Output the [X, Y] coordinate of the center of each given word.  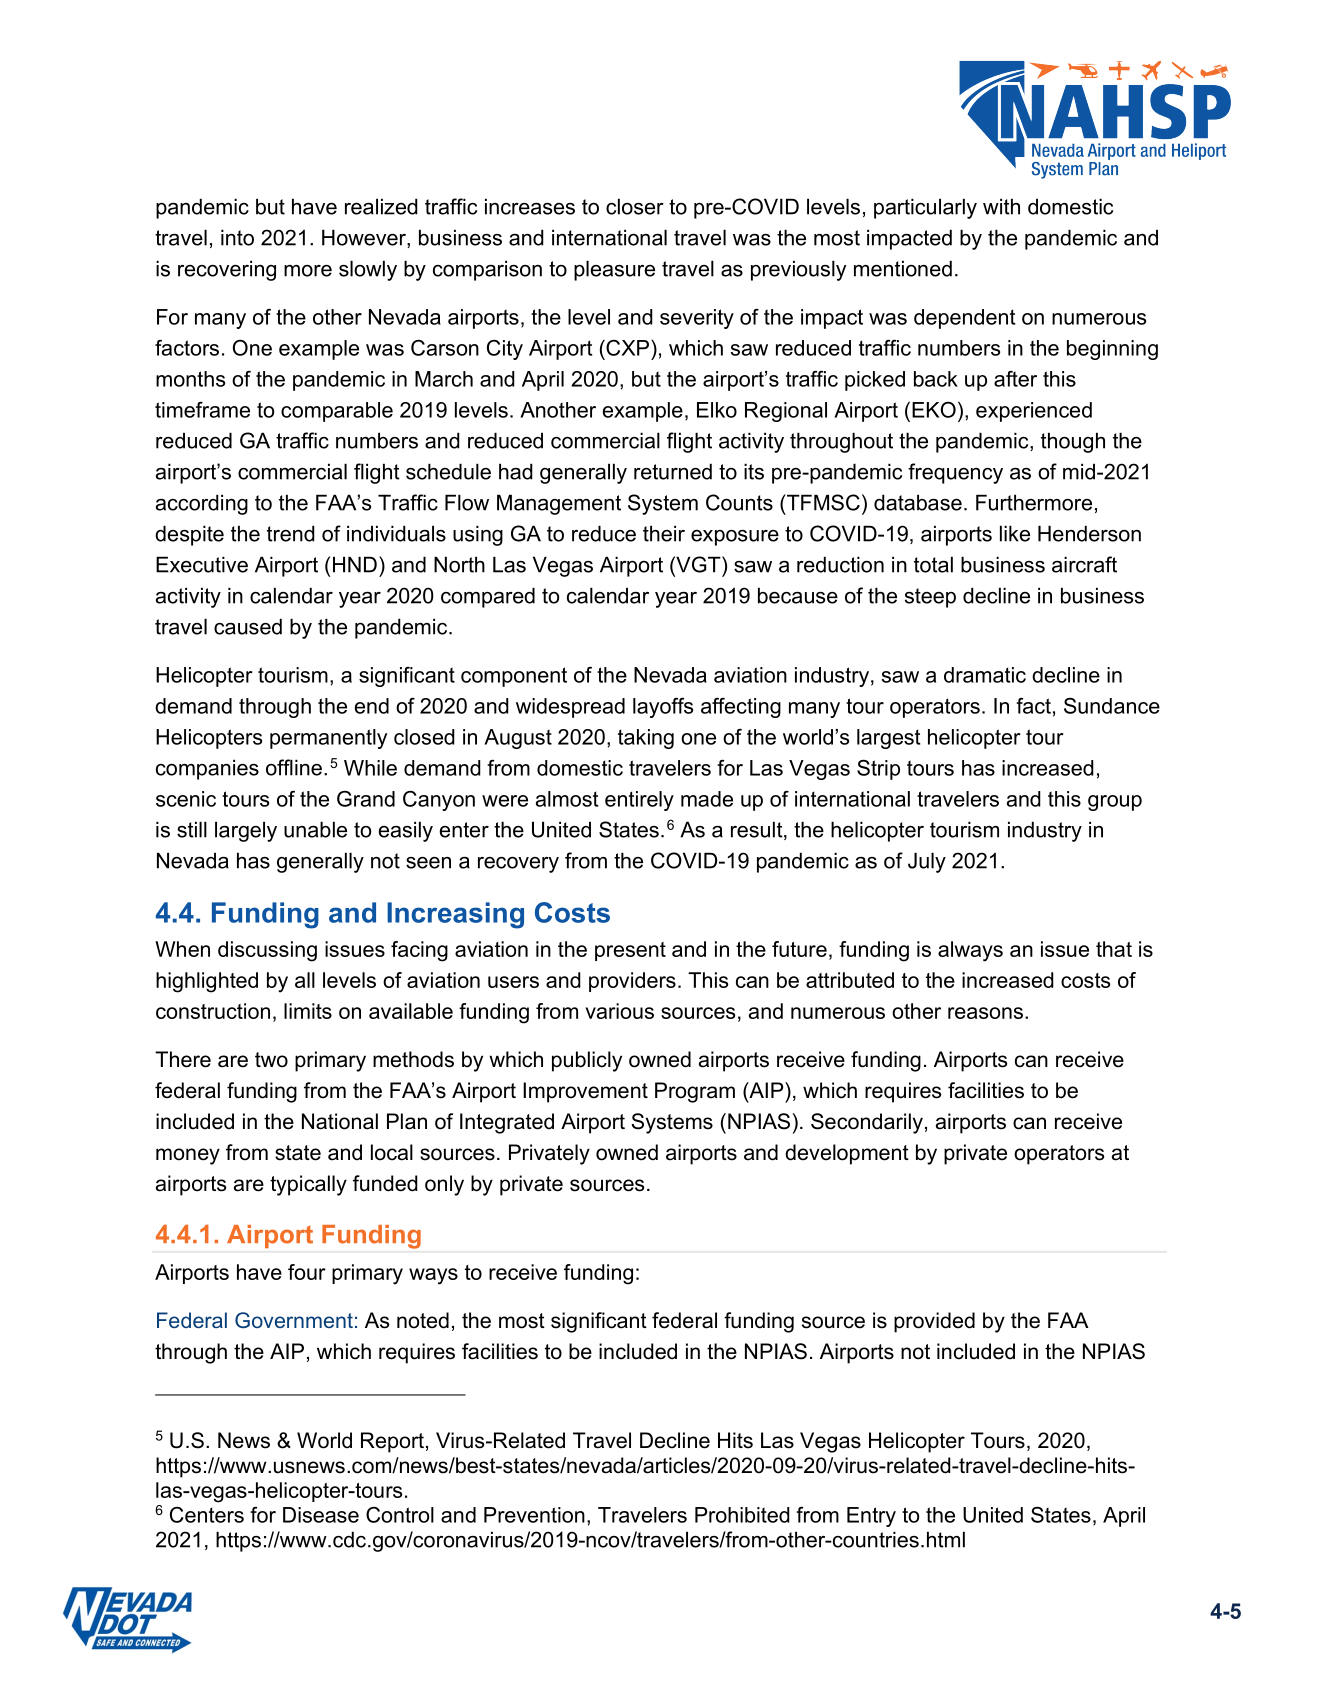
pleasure [614, 270]
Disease [321, 1515]
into [237, 237]
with [1001, 206]
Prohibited [742, 1515]
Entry [871, 1517]
